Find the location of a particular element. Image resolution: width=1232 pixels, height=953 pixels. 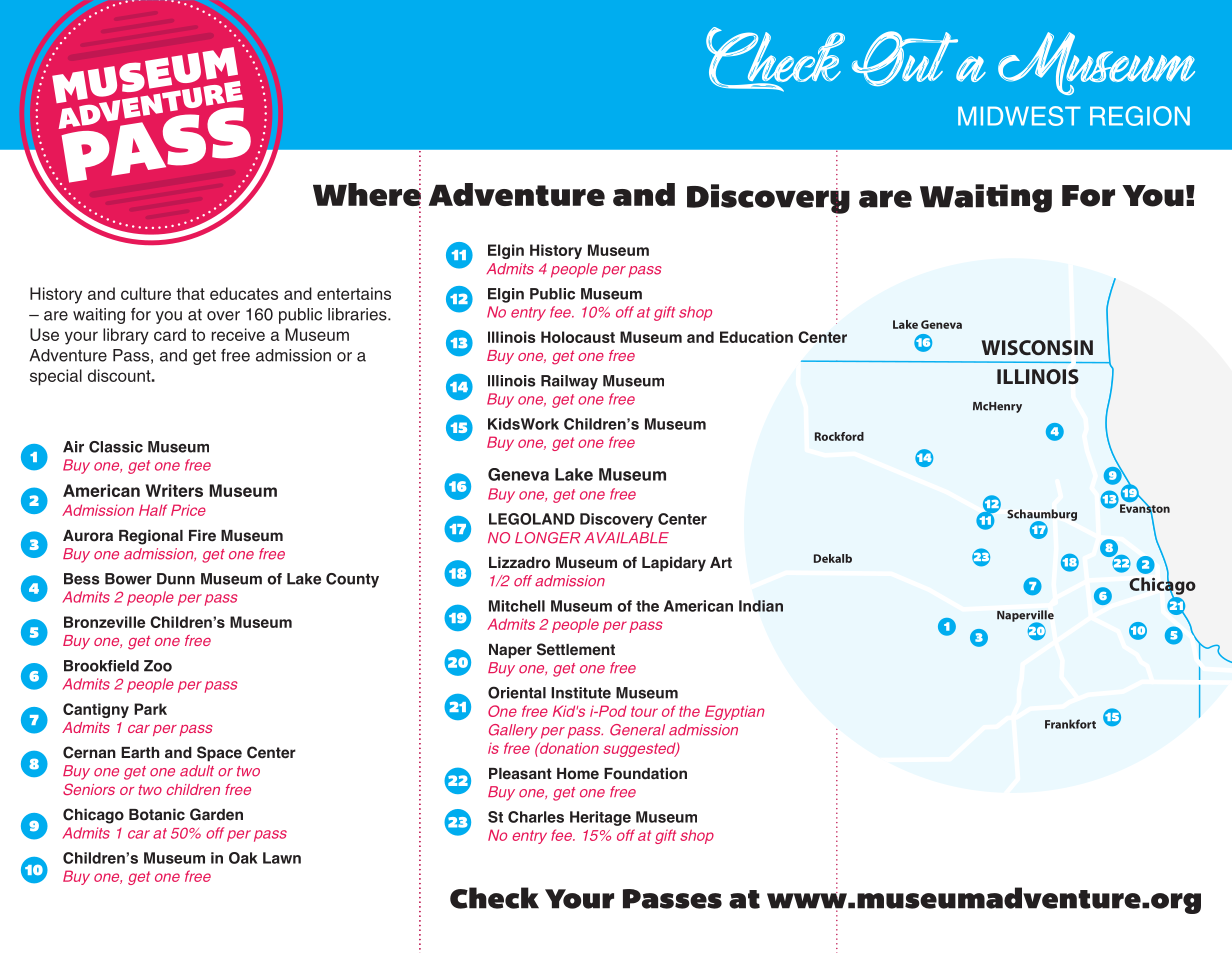

Frankfort is located at coordinates (1070, 724).
